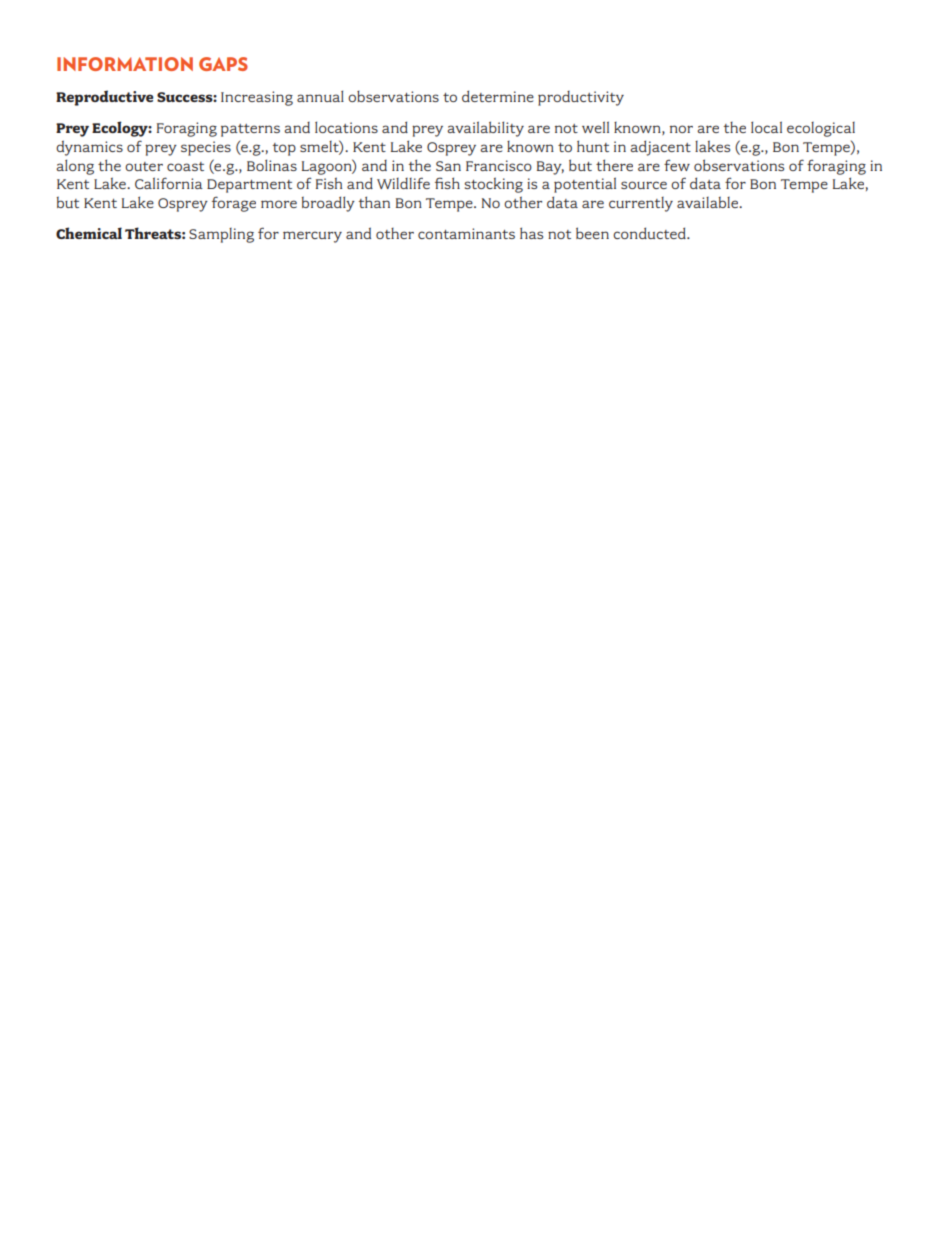 This page has width=952, height=1233. I want to click on Sampling, so click(221, 235).
